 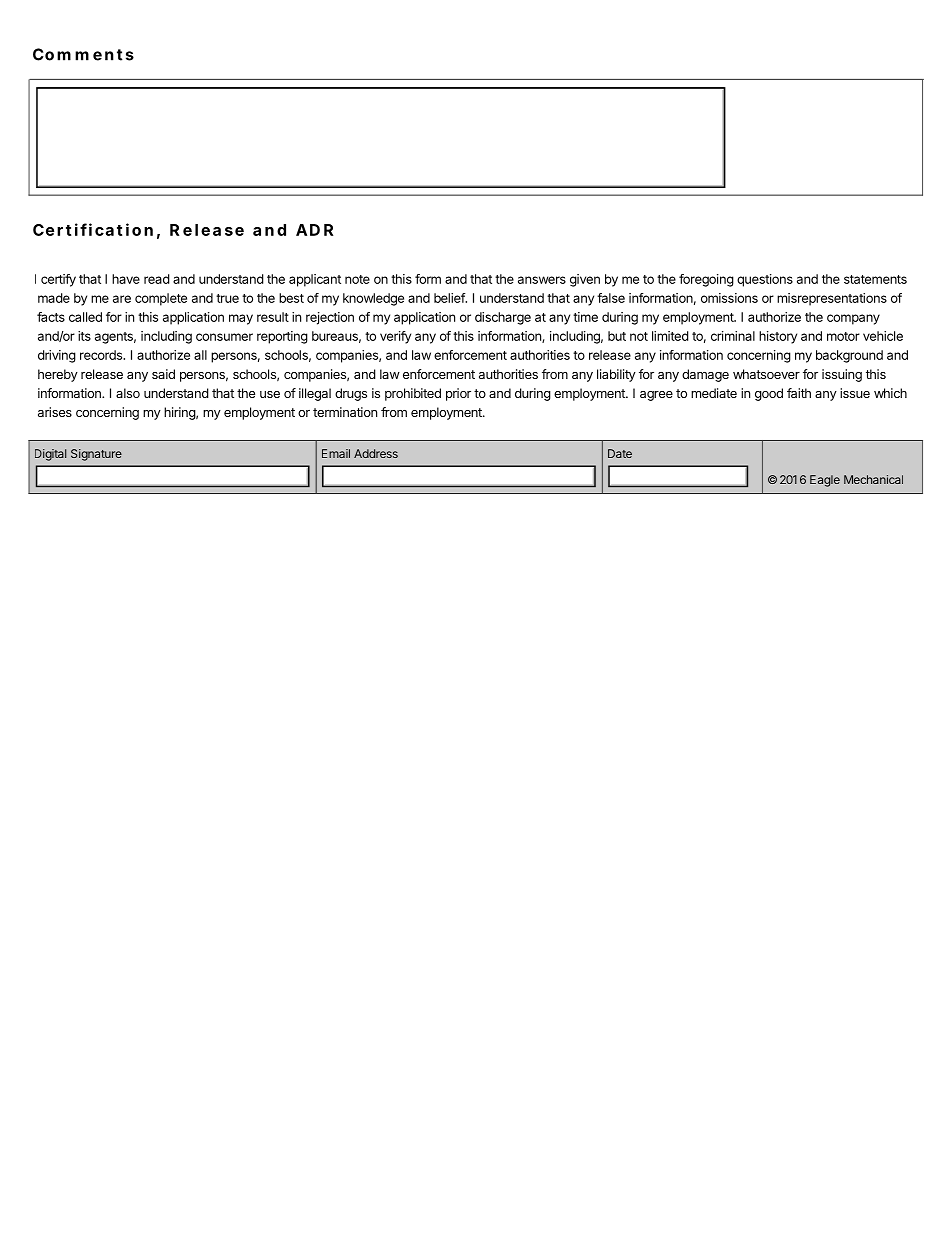 What do you see at coordinates (875, 279) in the page?
I see `statements` at bounding box center [875, 279].
